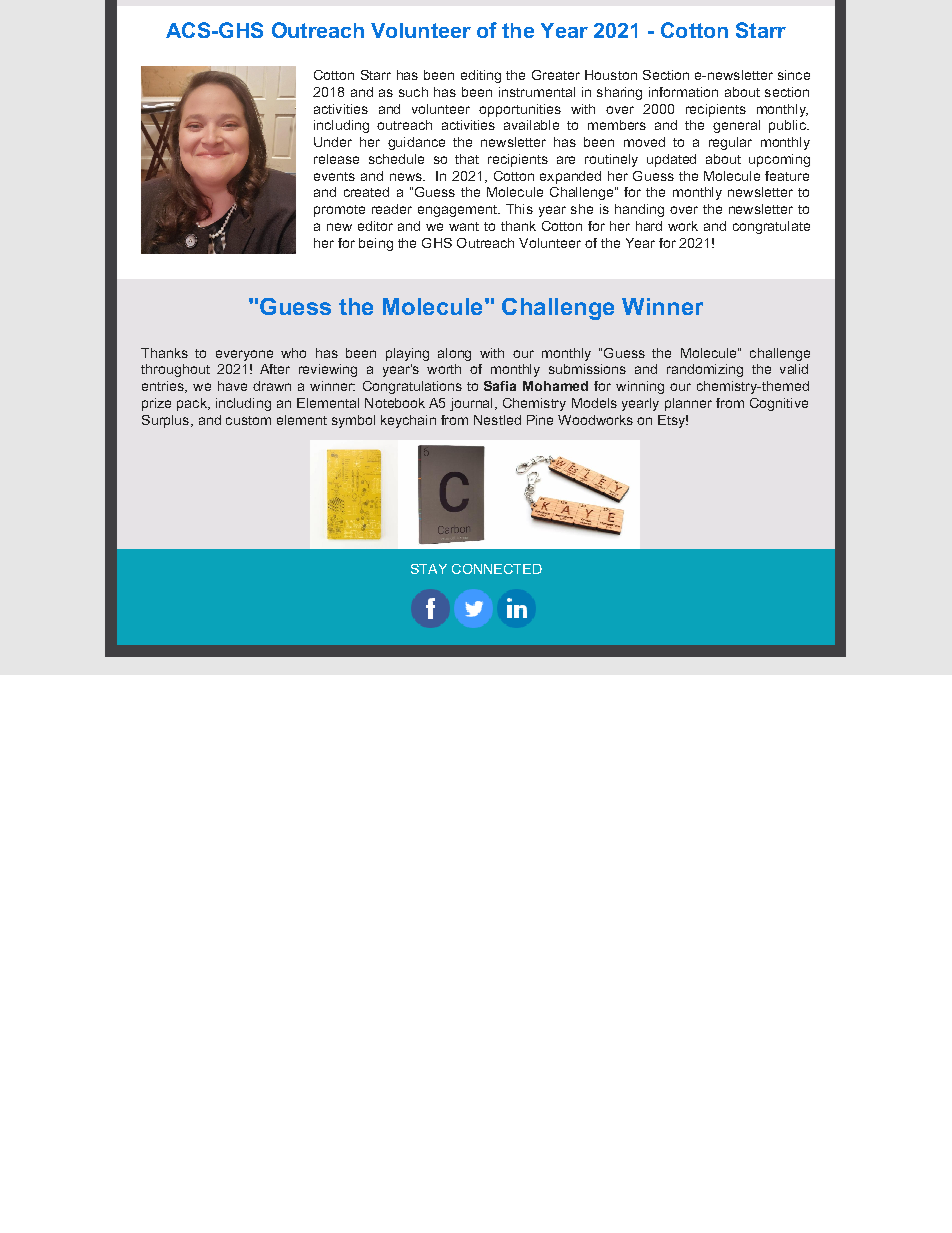 This screenshot has height=1233, width=952. What do you see at coordinates (334, 176) in the screenshot?
I see `events` at bounding box center [334, 176].
